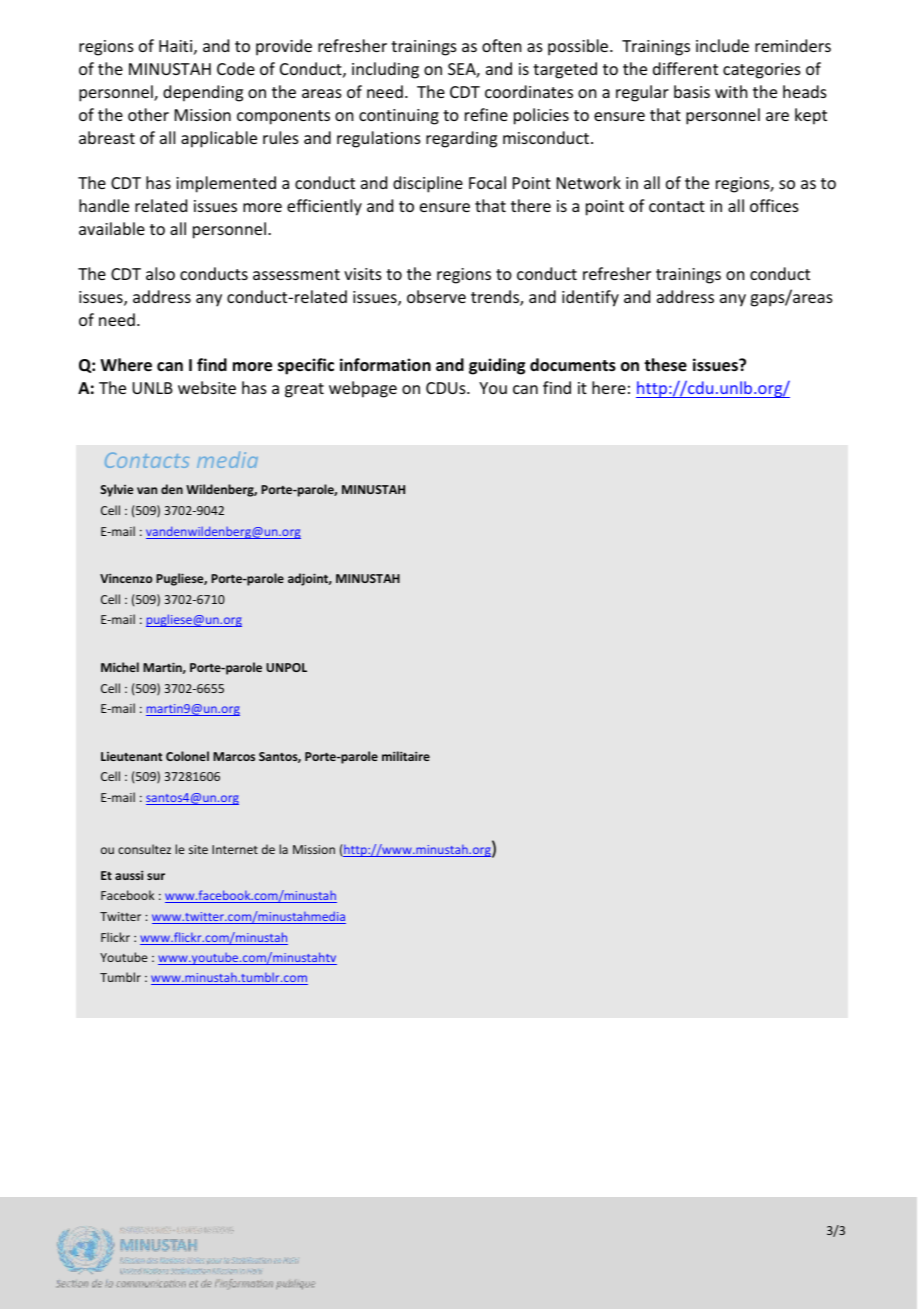 This image has width=924, height=1309. I want to click on webpage, so click(363, 389).
